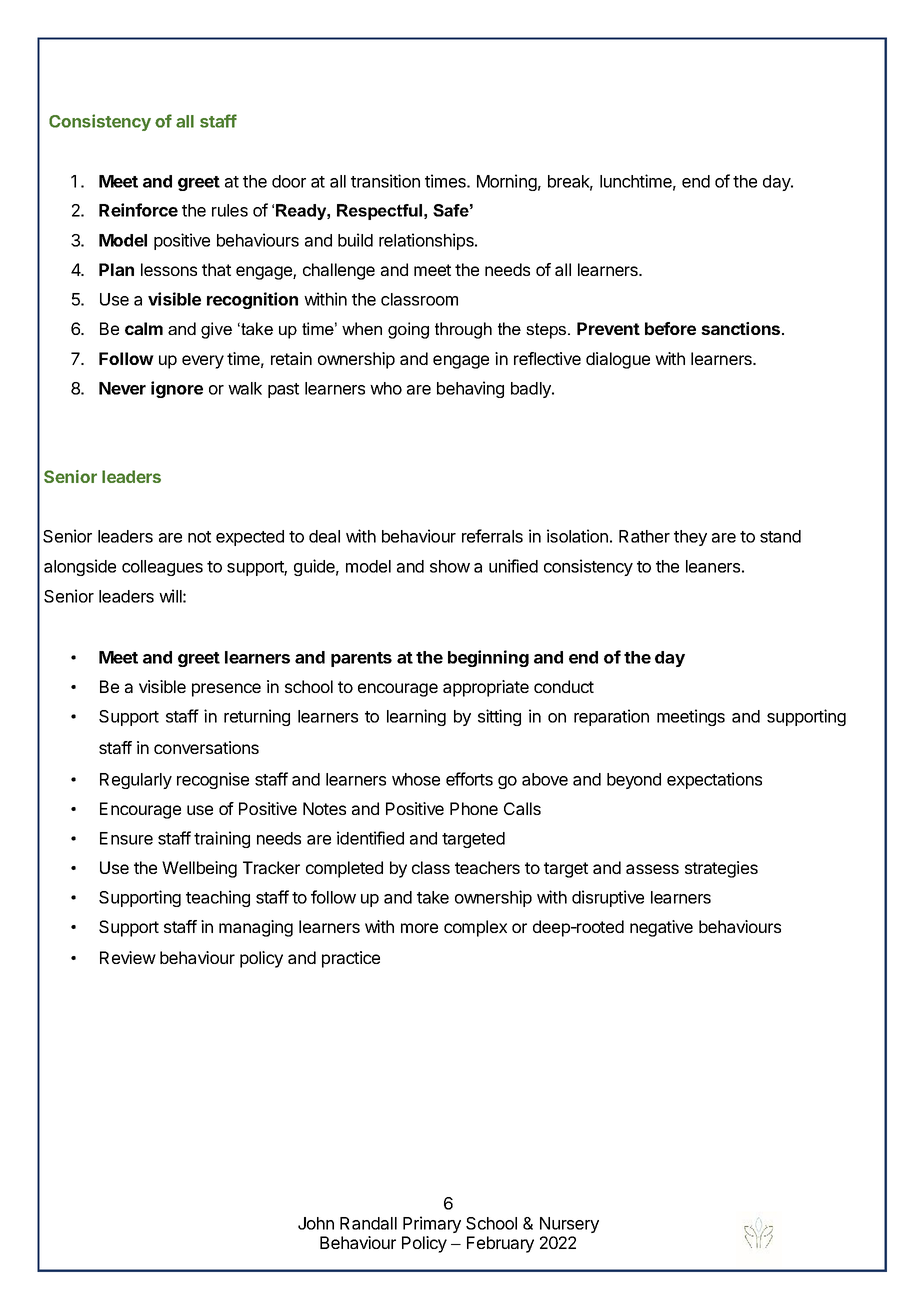  What do you see at coordinates (128, 957) in the page?
I see `Review` at bounding box center [128, 957].
